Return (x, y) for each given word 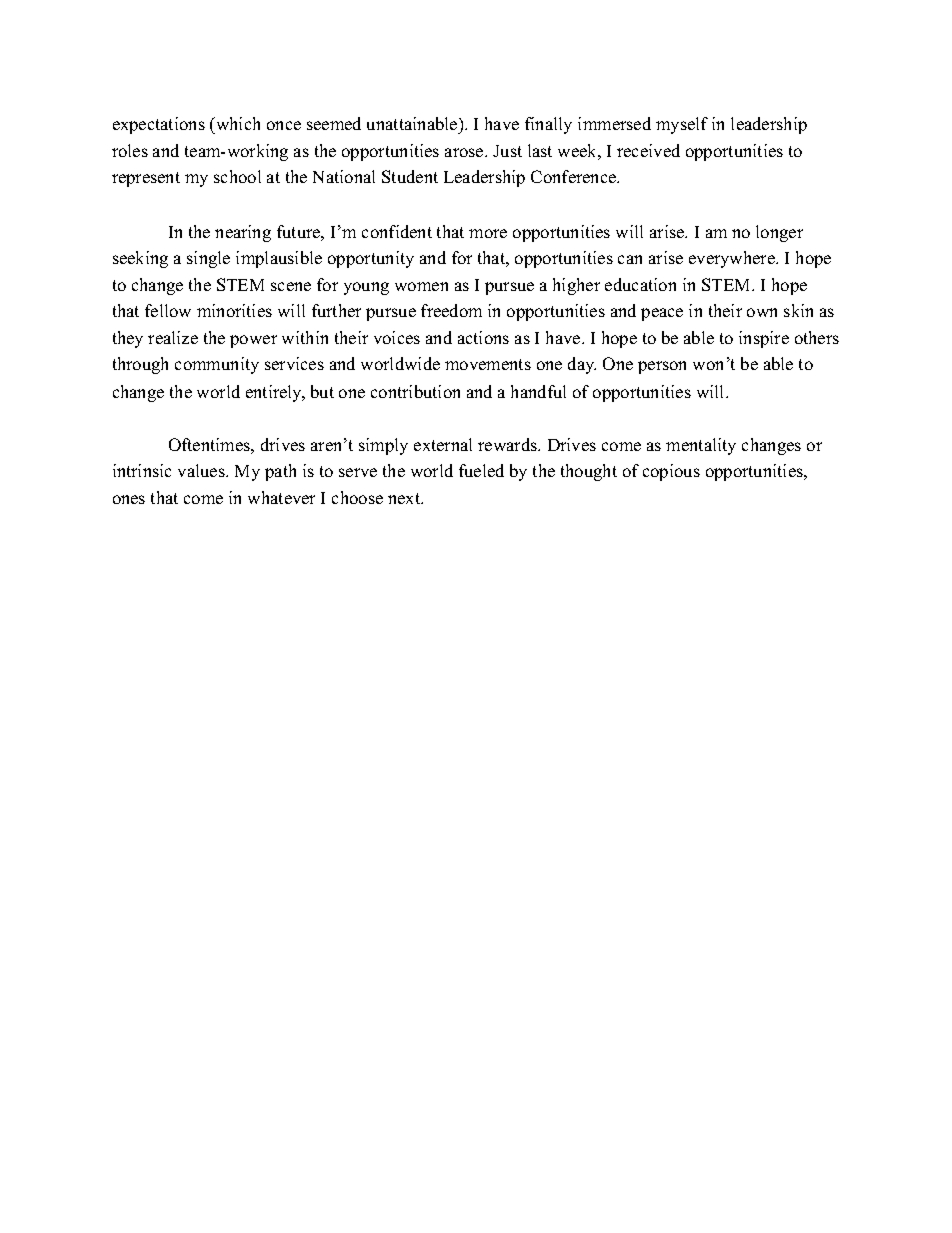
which (237, 123)
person (662, 367)
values (202, 470)
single (208, 259)
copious (671, 472)
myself (682, 125)
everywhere (733, 259)
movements (488, 364)
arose (465, 152)
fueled (481, 470)
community (217, 365)
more (488, 233)
